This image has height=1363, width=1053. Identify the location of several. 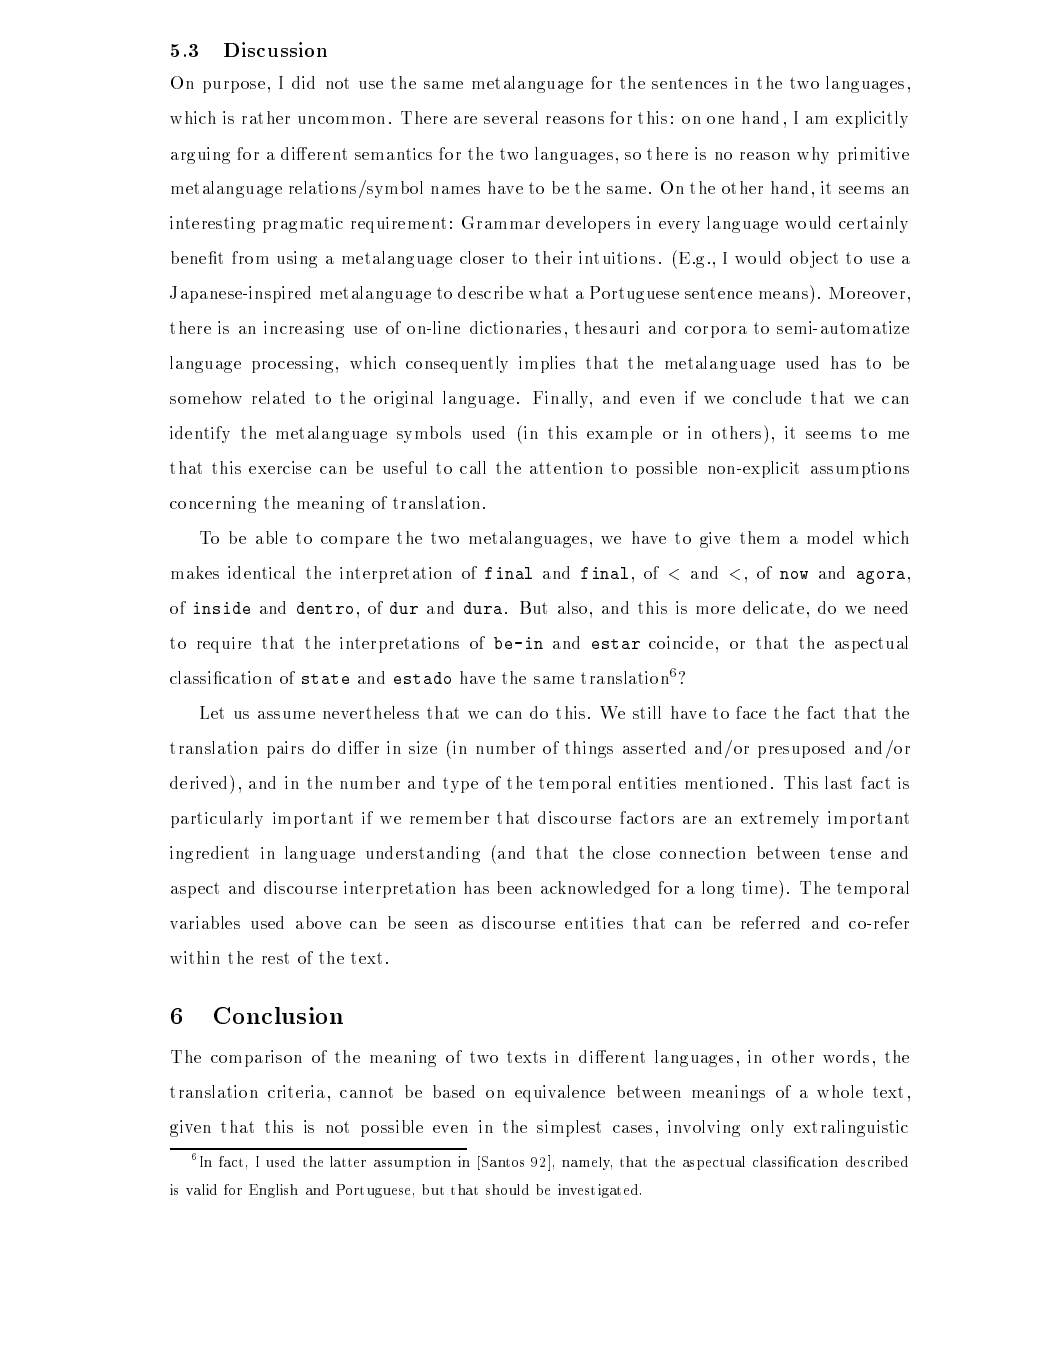
(511, 117).
